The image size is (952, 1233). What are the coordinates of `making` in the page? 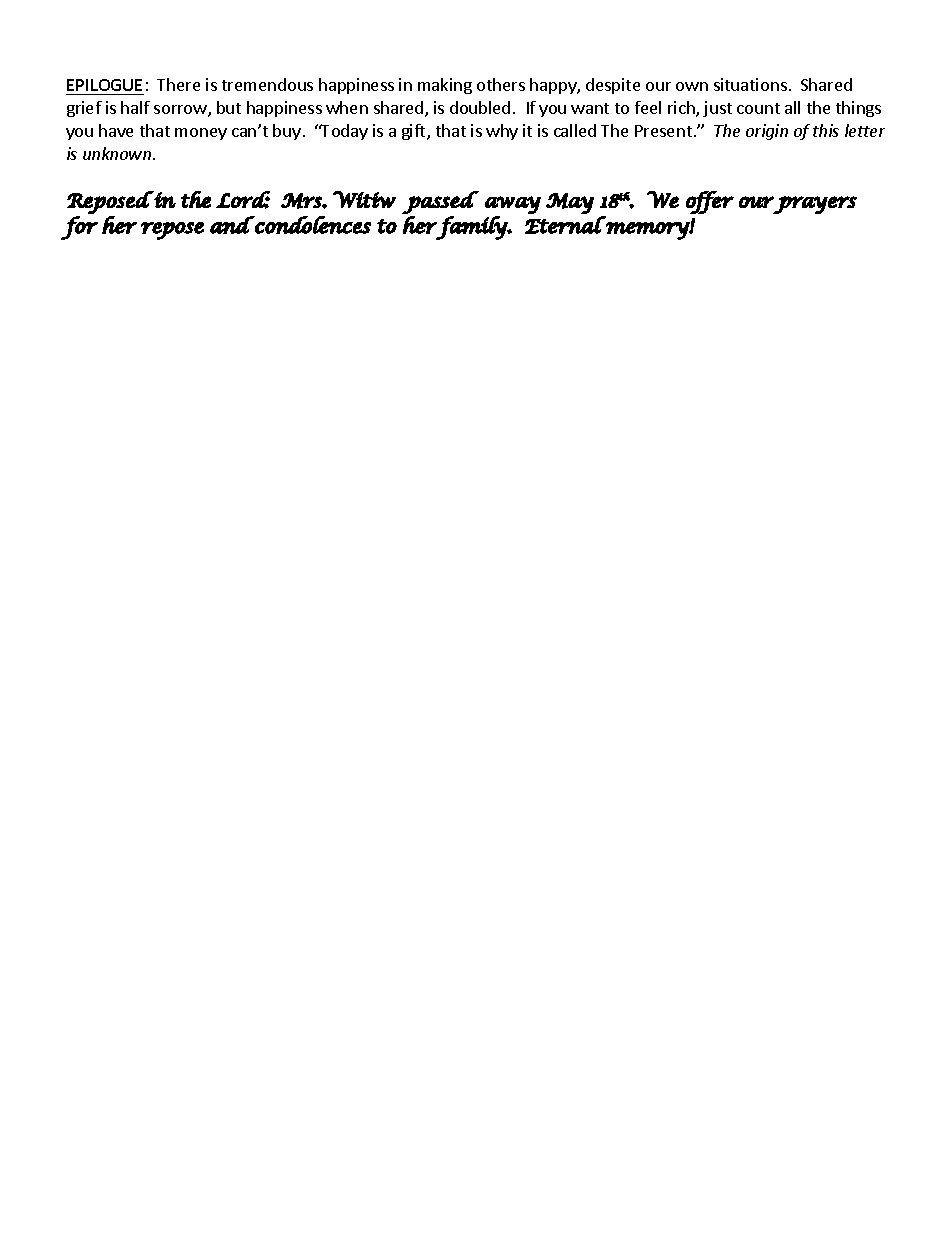 It's located at (445, 86).
